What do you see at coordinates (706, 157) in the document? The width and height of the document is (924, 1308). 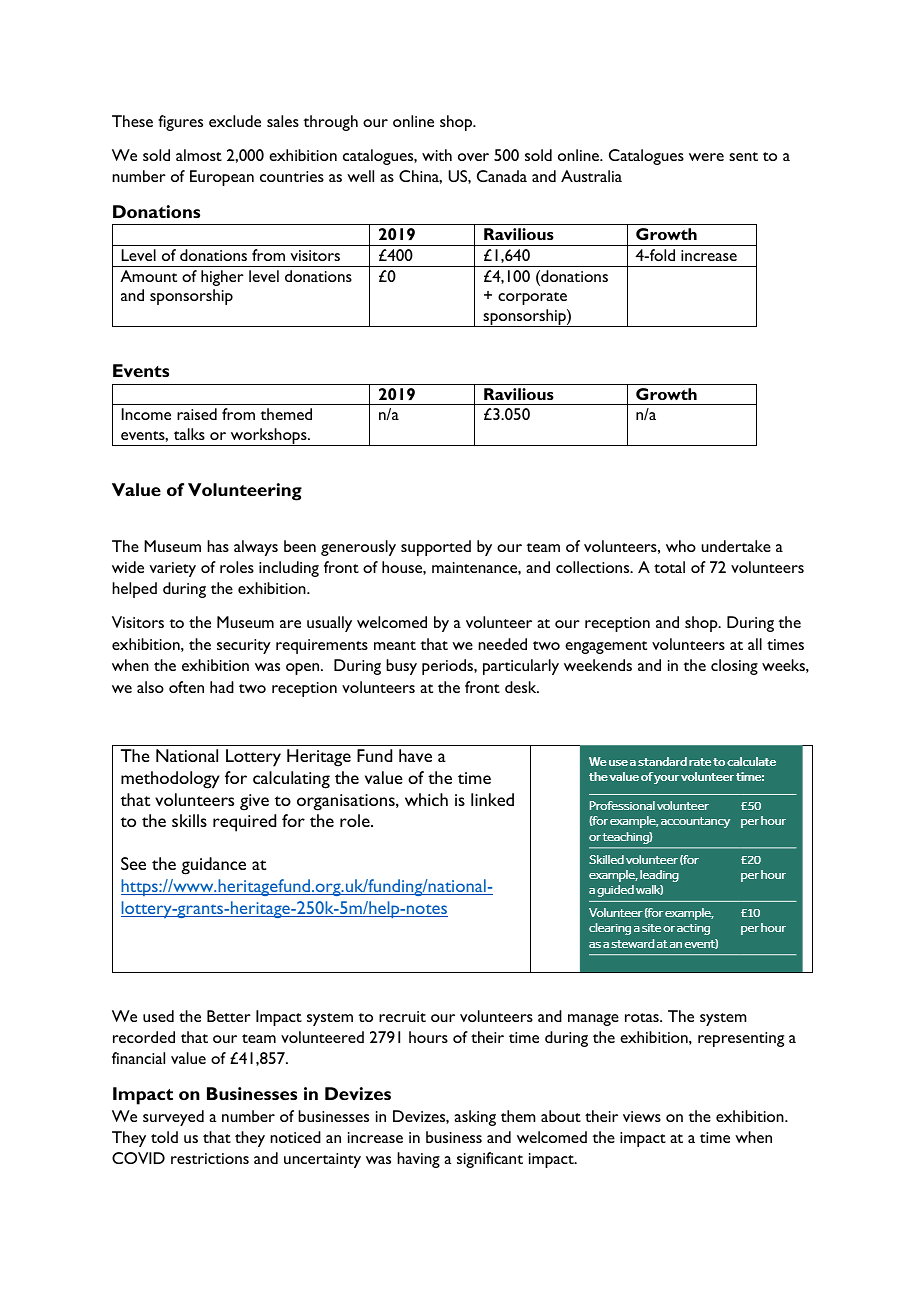 I see `were` at bounding box center [706, 157].
